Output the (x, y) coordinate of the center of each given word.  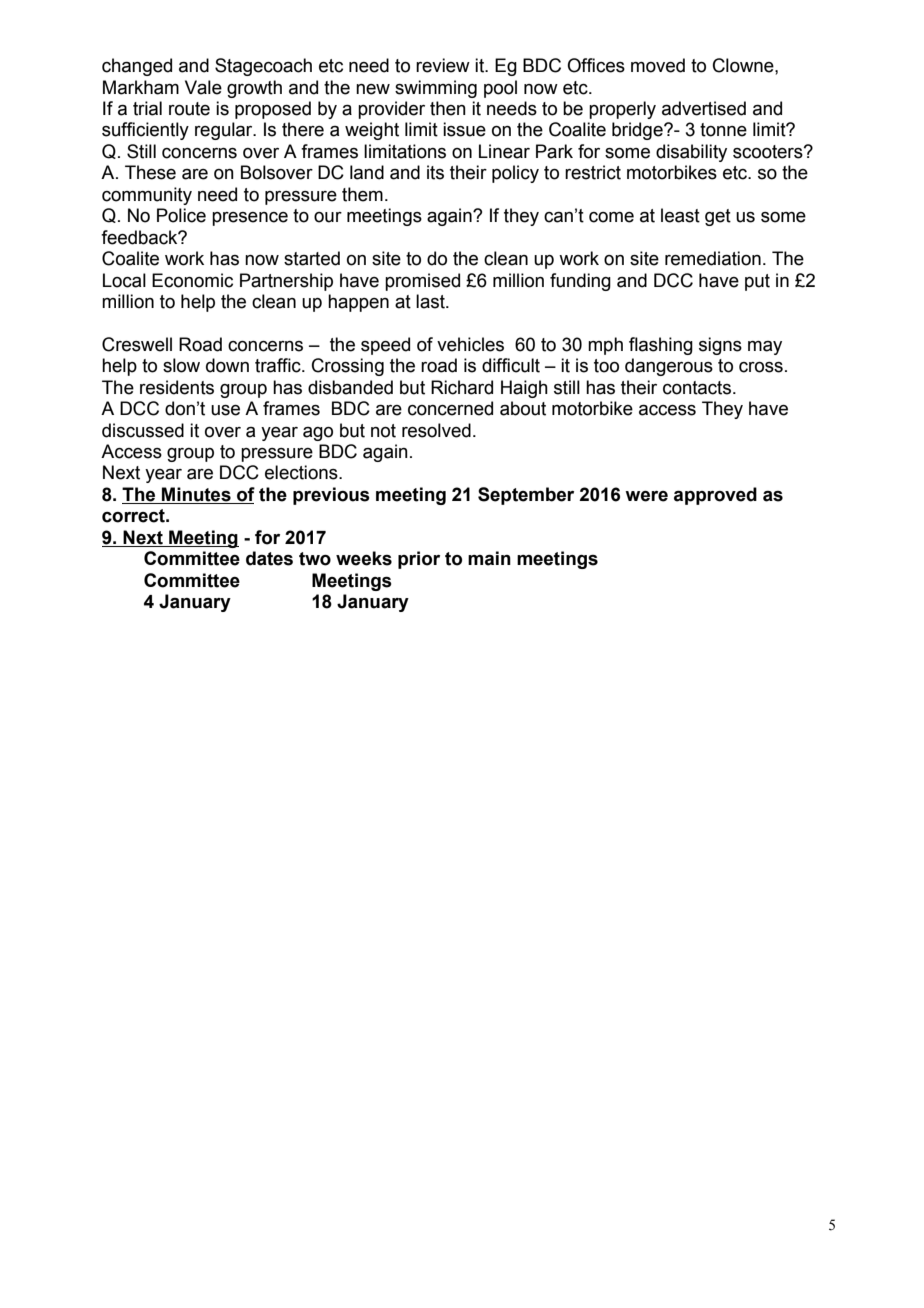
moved (658, 65)
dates (269, 558)
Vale (203, 87)
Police (181, 215)
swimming (436, 89)
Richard (462, 387)
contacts (698, 388)
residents (177, 387)
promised (422, 282)
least (680, 215)
